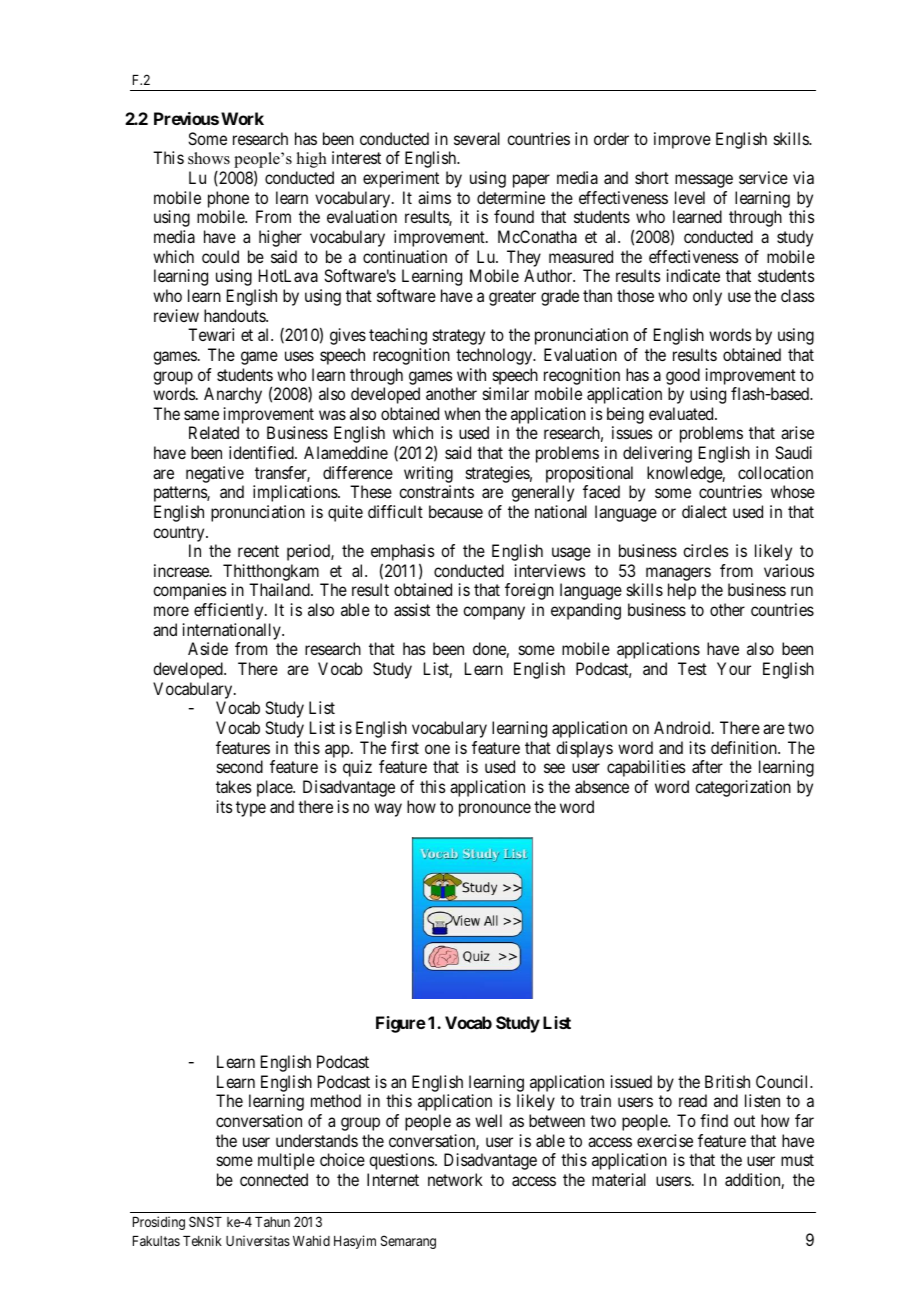 This screenshot has width=924, height=1307. Describe the element at coordinates (797, 1160) in the screenshot. I see `must` at that location.
